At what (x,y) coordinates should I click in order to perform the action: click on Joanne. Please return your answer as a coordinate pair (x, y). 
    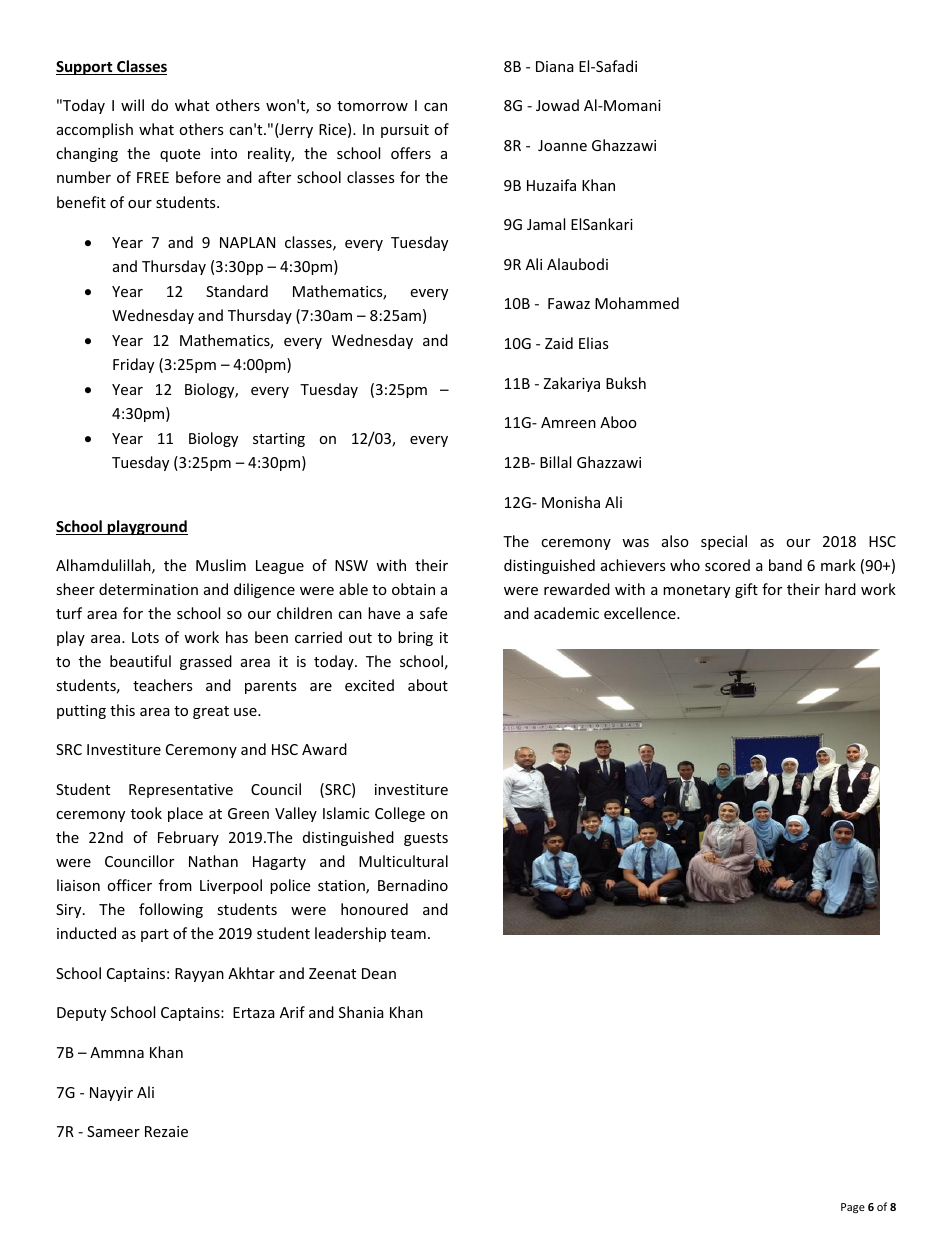
    Looking at the image, I should click on (562, 145).
